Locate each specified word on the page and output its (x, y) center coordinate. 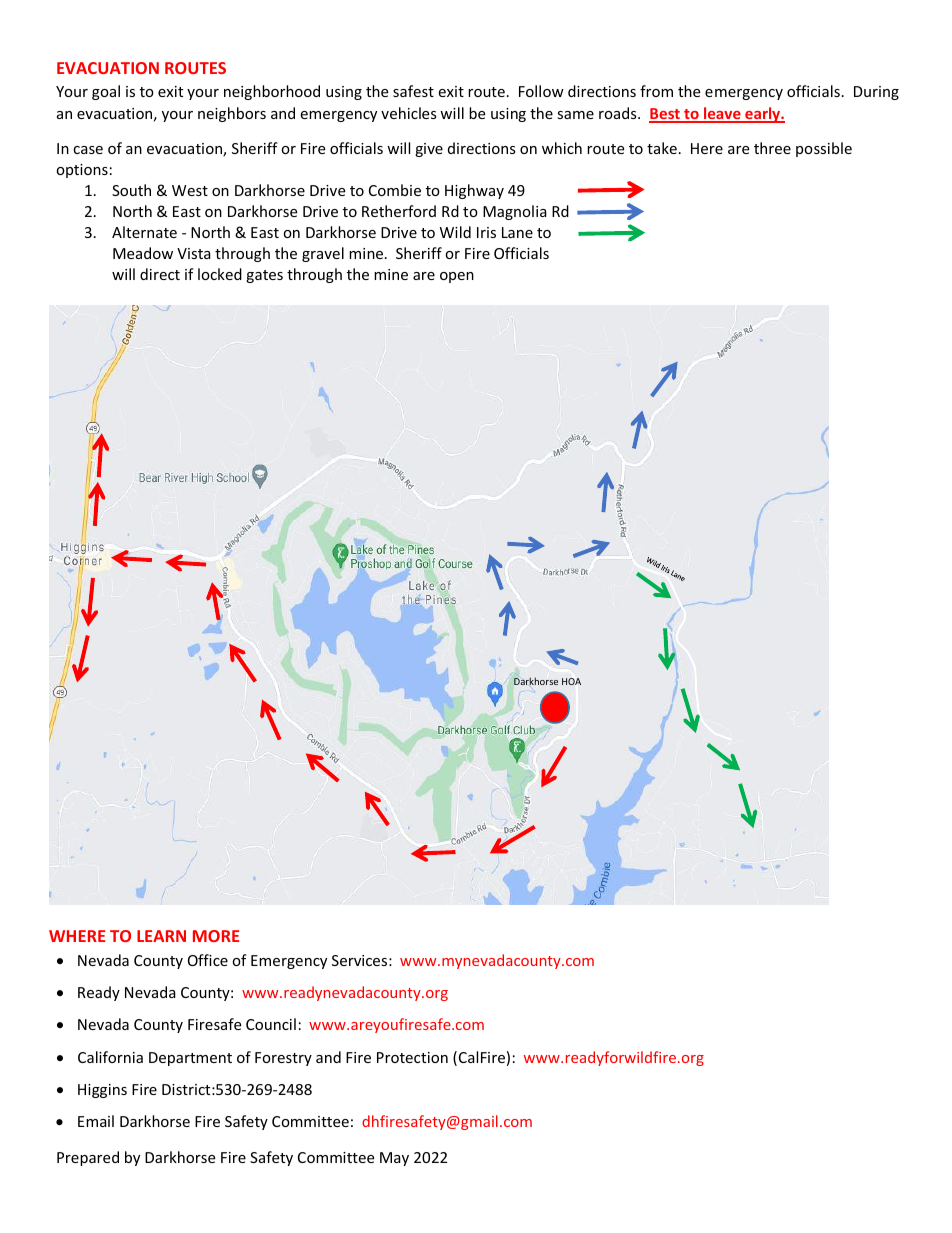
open (457, 277)
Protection (412, 1057)
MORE (216, 936)
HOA (571, 681)
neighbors (232, 114)
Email (96, 1121)
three (772, 148)
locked (220, 274)
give (429, 150)
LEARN (161, 936)
